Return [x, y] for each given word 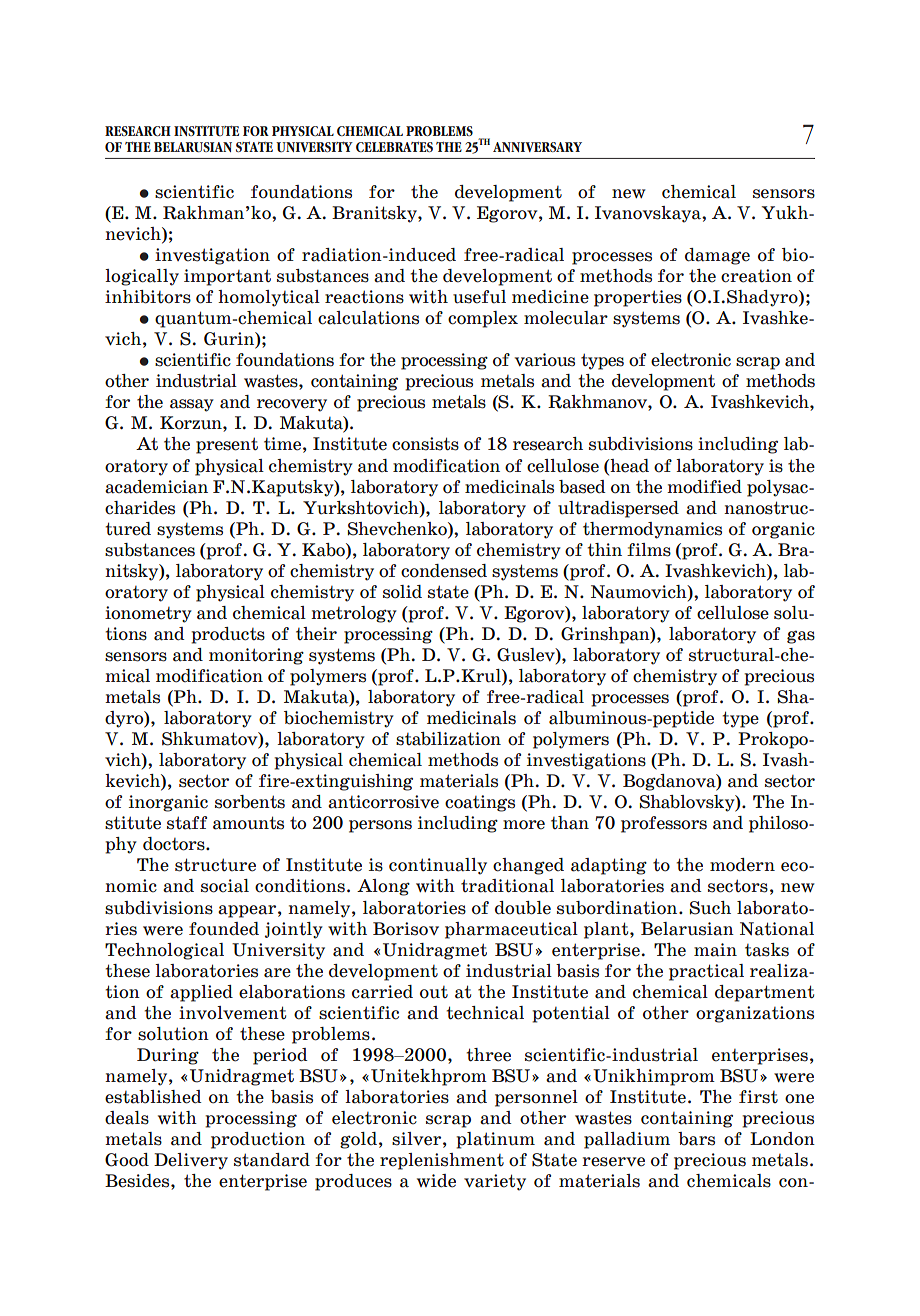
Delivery [191, 1161]
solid [402, 592]
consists [425, 444]
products [228, 635]
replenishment [442, 1161]
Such [710, 908]
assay [192, 405]
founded [224, 929]
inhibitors [148, 297]
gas [801, 637]
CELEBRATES [394, 147]
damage [717, 256]
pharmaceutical [511, 930]
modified [704, 487]
